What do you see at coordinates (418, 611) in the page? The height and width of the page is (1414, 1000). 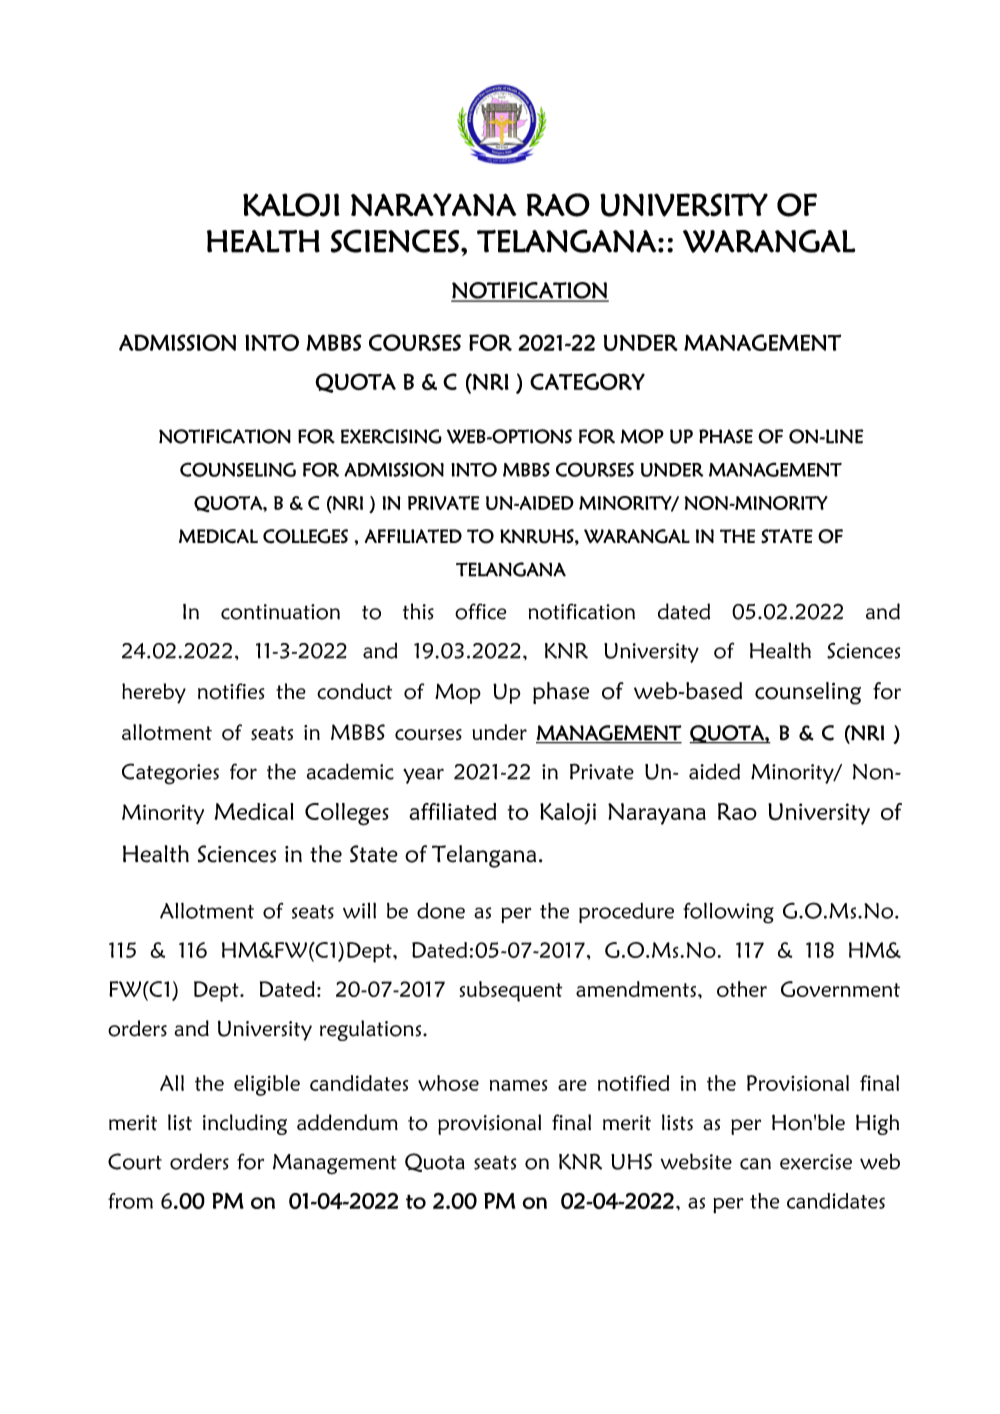 I see `this` at bounding box center [418, 611].
